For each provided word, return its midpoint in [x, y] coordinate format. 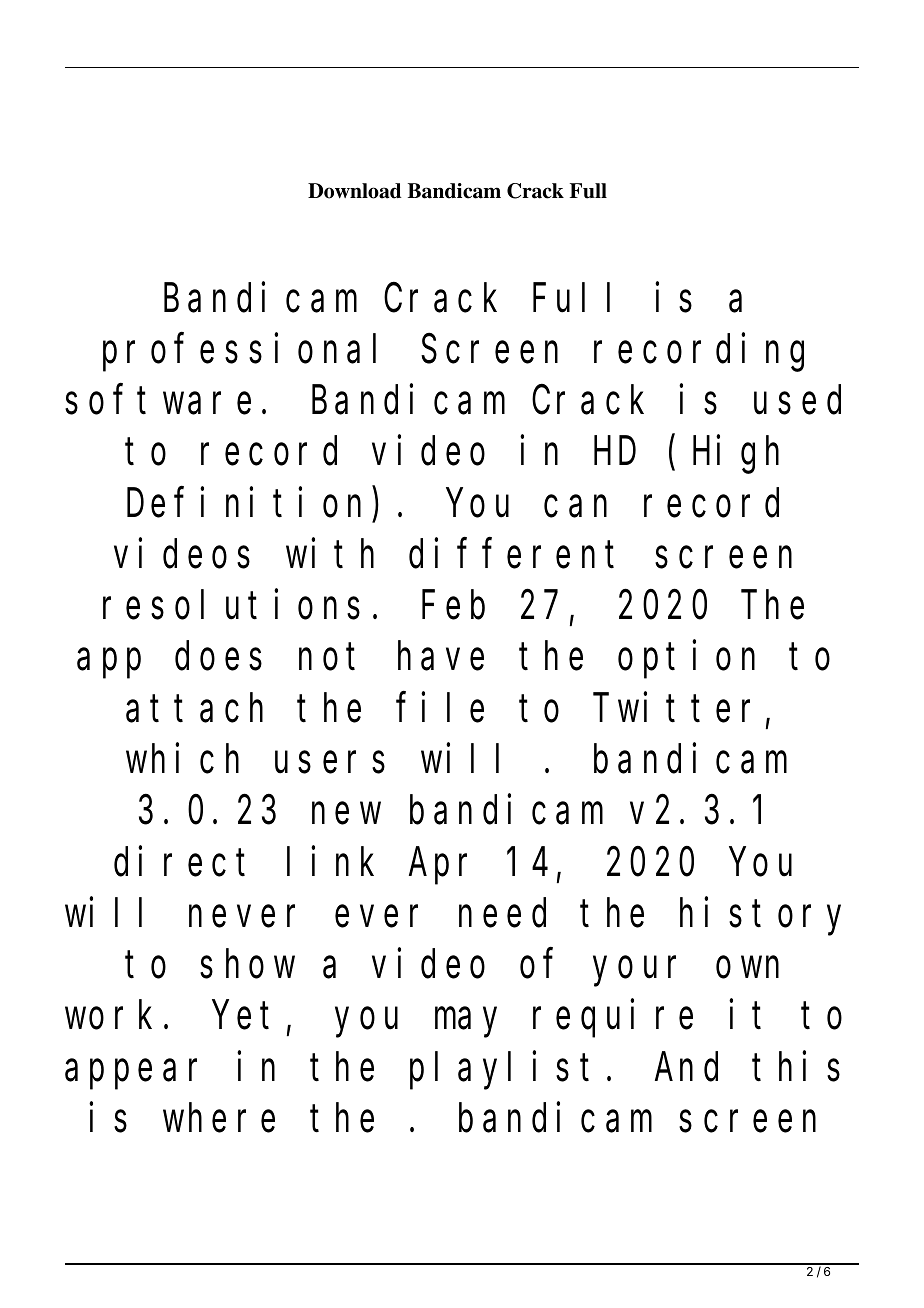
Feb [453, 605]
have [441, 657]
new [346, 814]
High [736, 455]
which [182, 759]
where [219, 1118]
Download [355, 191]
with [330, 554]
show [247, 964]
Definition [244, 503]
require [613, 1019]
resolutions [231, 605]
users [330, 763]
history [760, 917]
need [502, 913]
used [797, 400]
